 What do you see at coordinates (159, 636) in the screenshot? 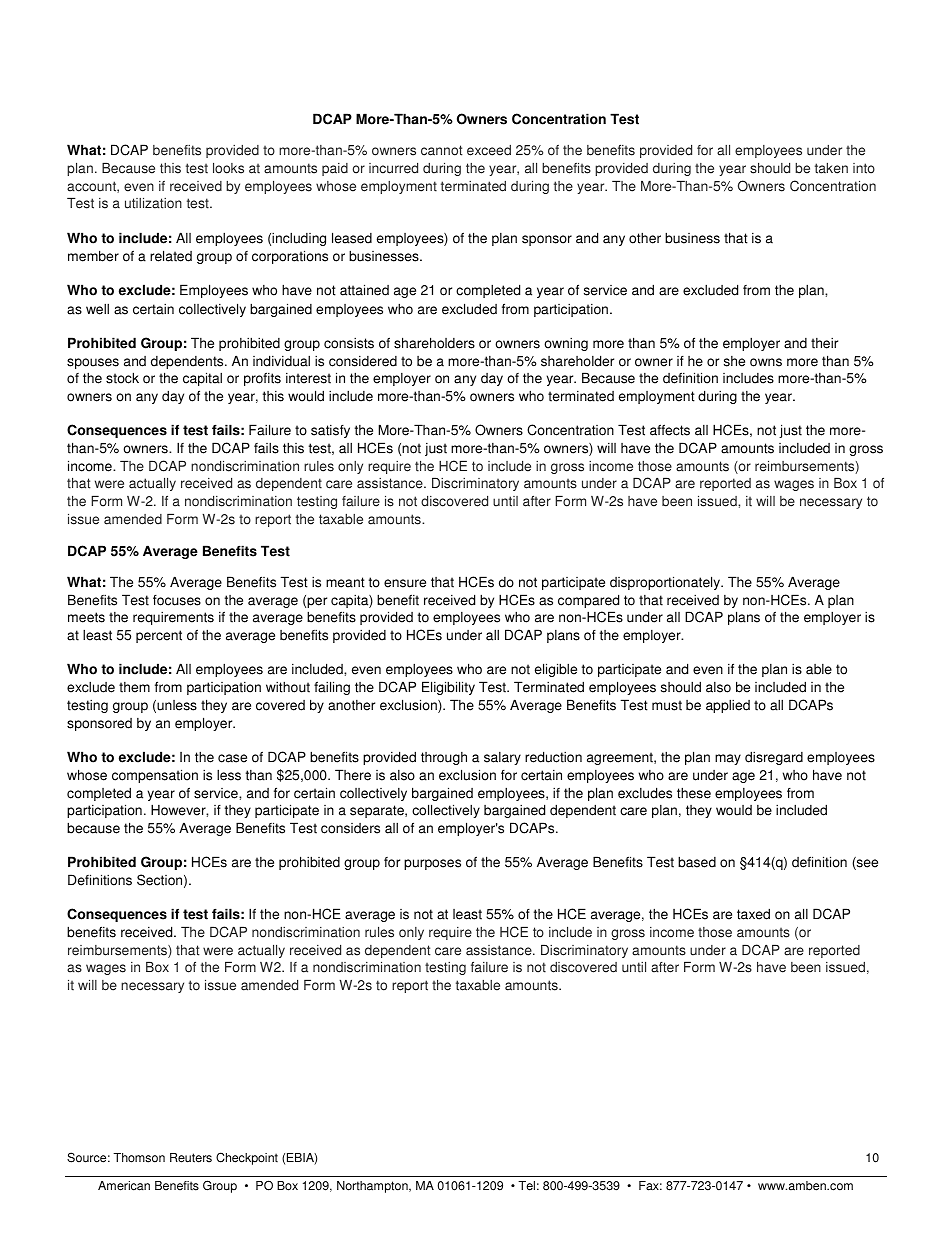
I see `percent` at bounding box center [159, 636].
